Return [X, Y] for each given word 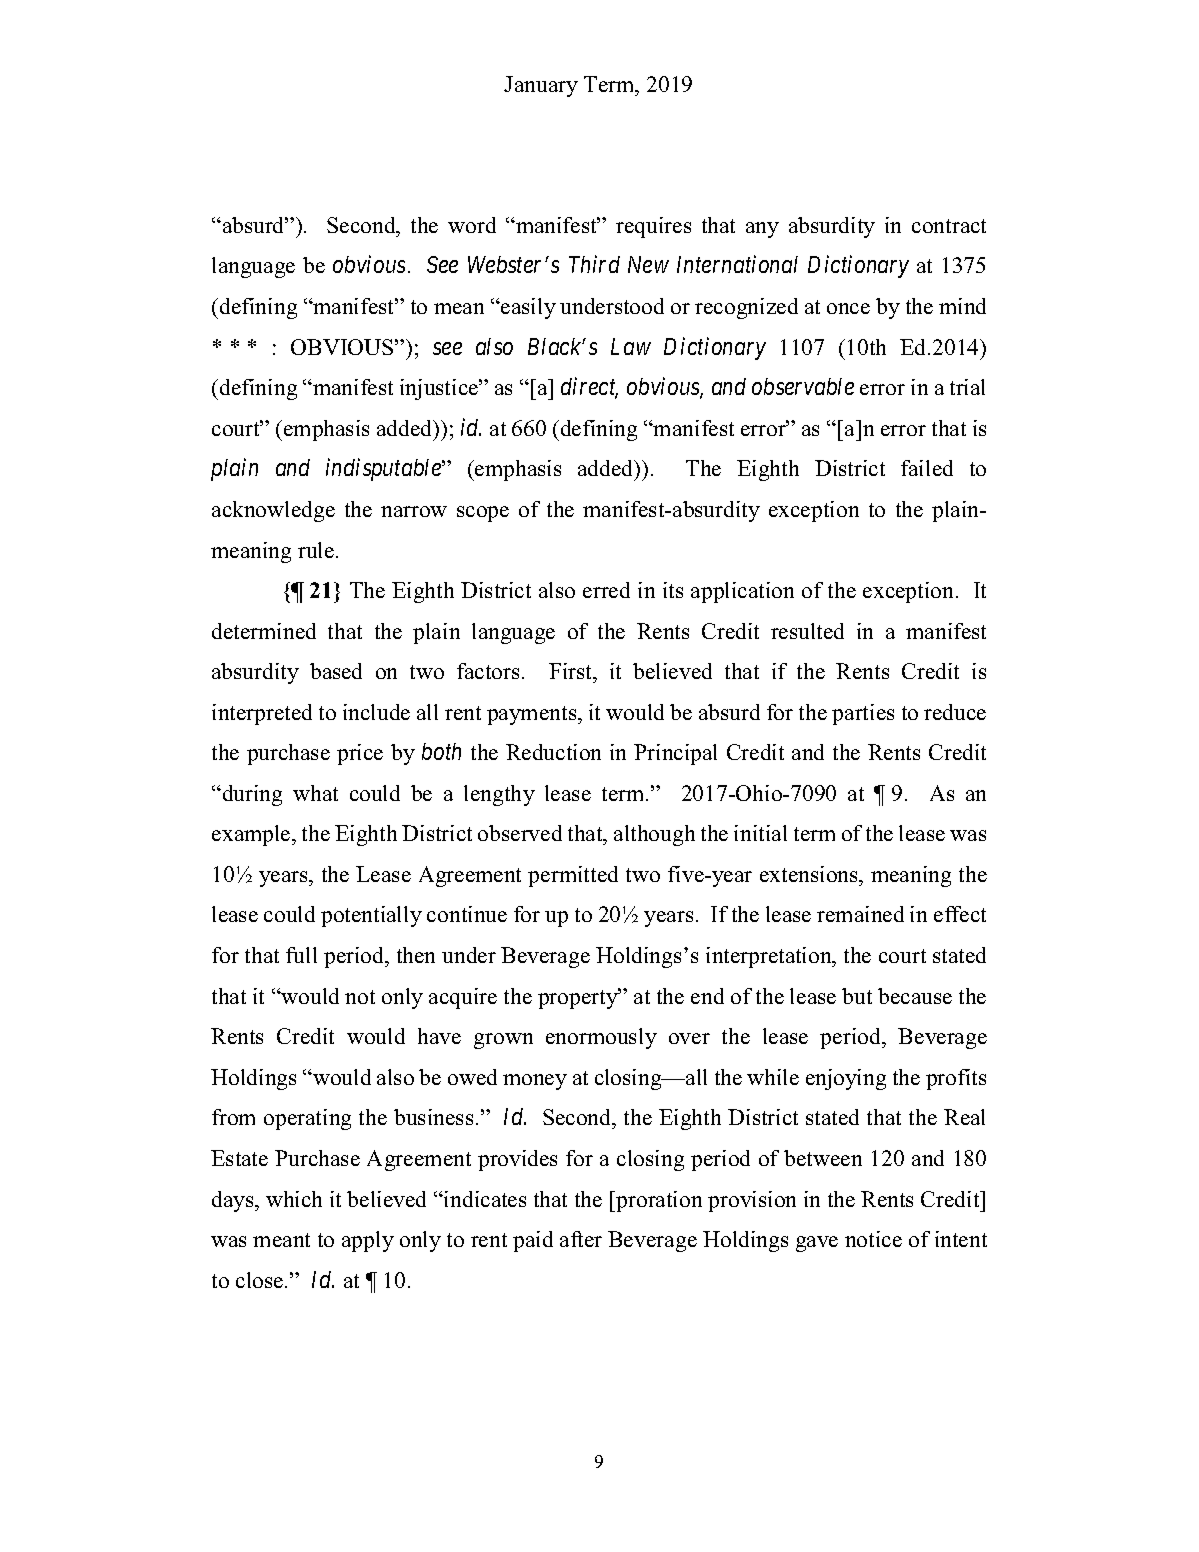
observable [803, 386]
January [541, 86]
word [472, 225]
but [857, 996]
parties [863, 714]
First [572, 671]
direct [589, 388]
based [336, 671]
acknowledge [273, 511]
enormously [601, 1038]
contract [949, 226]
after [581, 1239]
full [301, 955]
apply [368, 1241]
